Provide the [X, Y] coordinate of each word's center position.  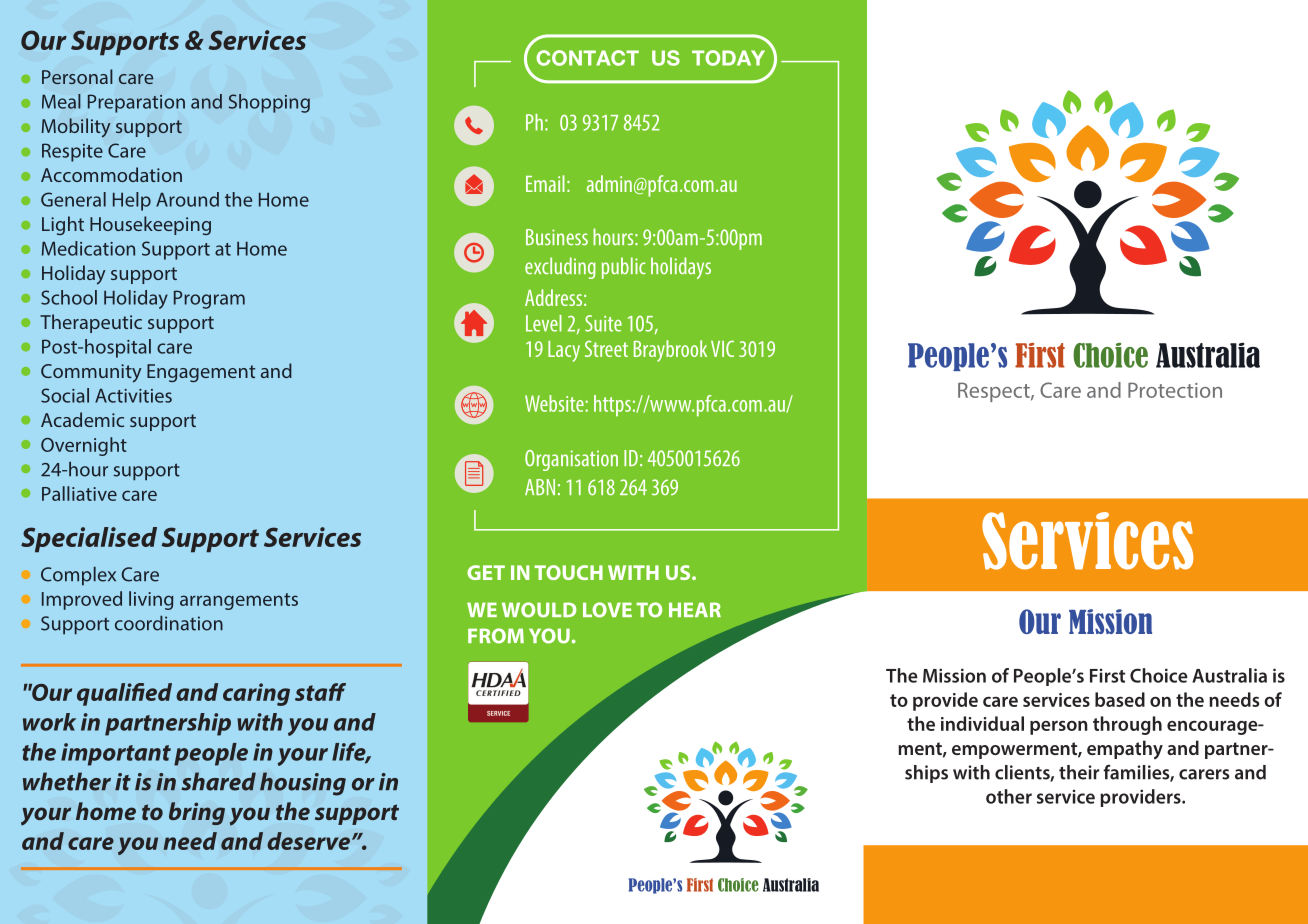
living [151, 600]
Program [209, 299]
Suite [603, 323]
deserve [308, 841]
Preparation [136, 103]
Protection [1175, 390]
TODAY [728, 58]
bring [197, 813]
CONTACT [587, 58]
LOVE [607, 610]
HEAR [695, 609]
